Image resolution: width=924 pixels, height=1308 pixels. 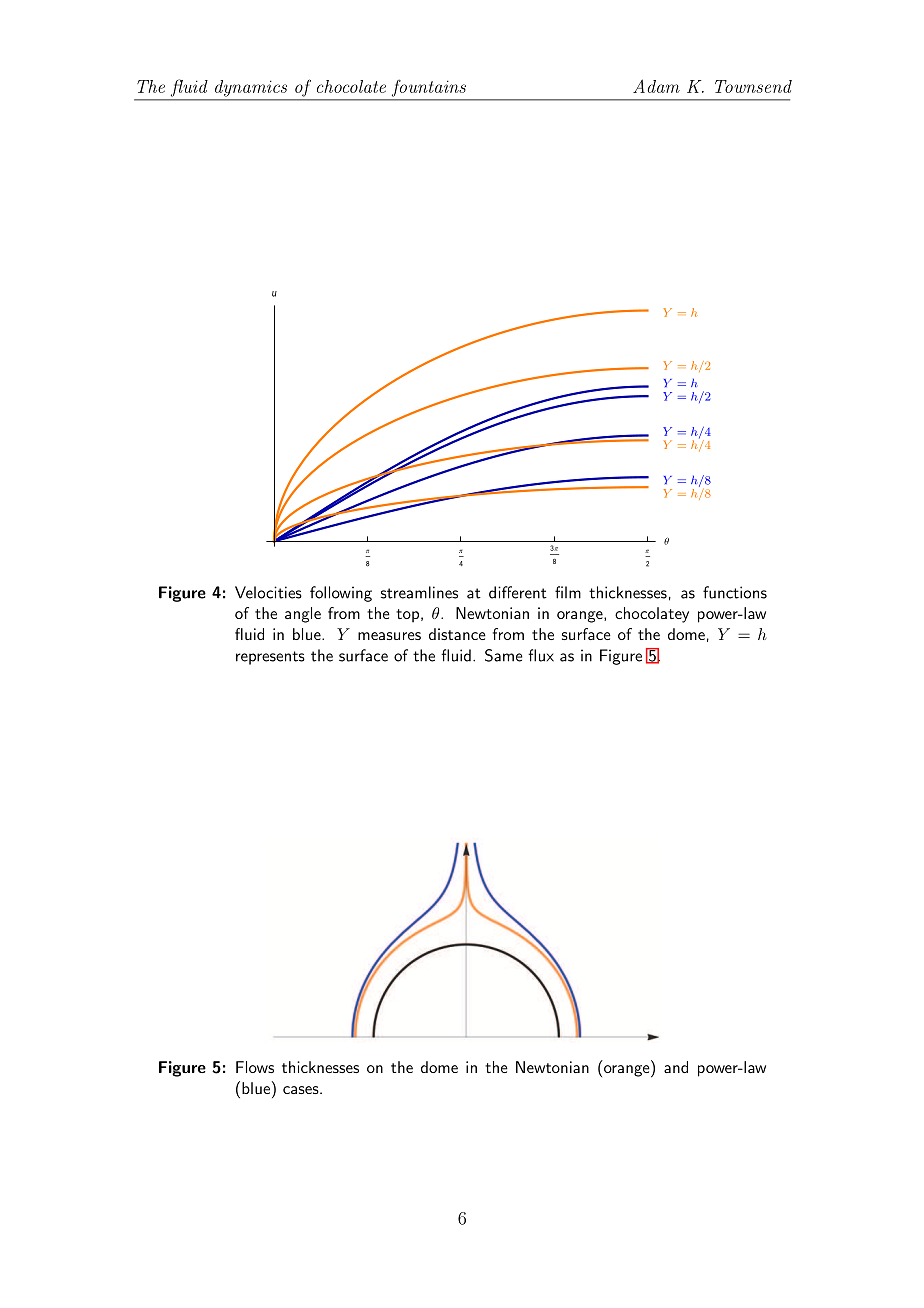 I want to click on measures, so click(x=389, y=636).
